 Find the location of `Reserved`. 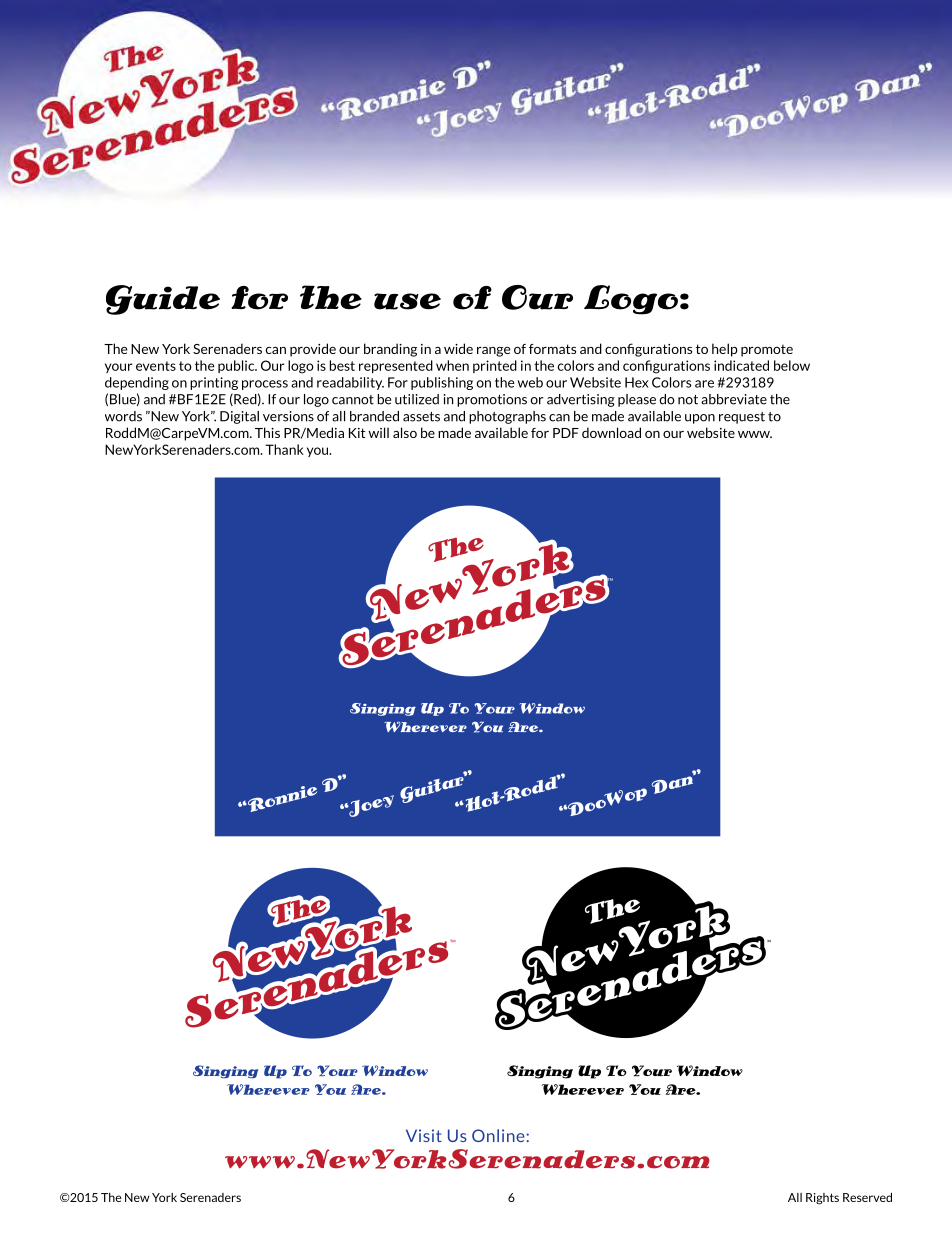

Reserved is located at coordinates (867, 1197).
